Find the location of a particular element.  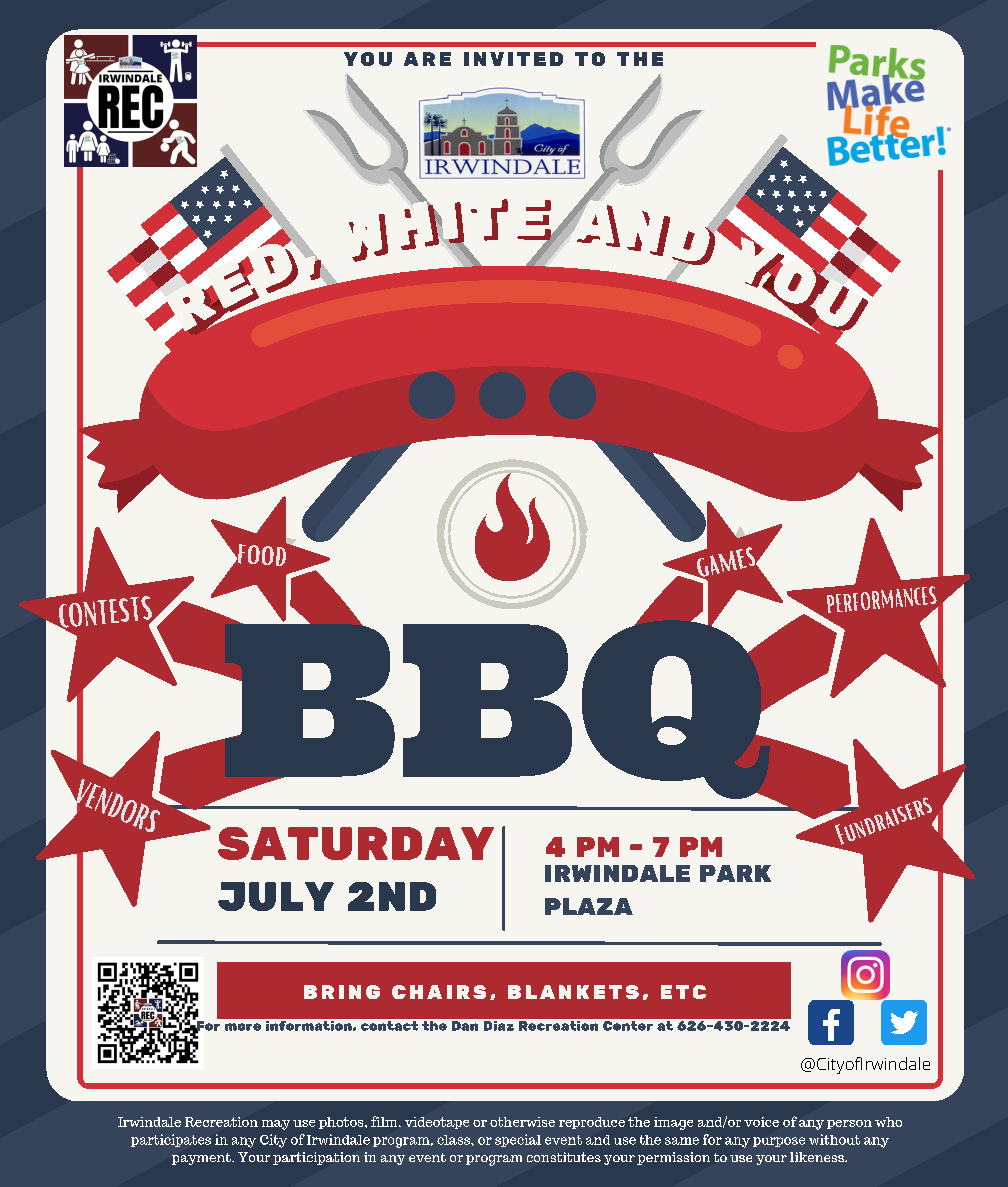

CHAIRS is located at coordinates (439, 992).
